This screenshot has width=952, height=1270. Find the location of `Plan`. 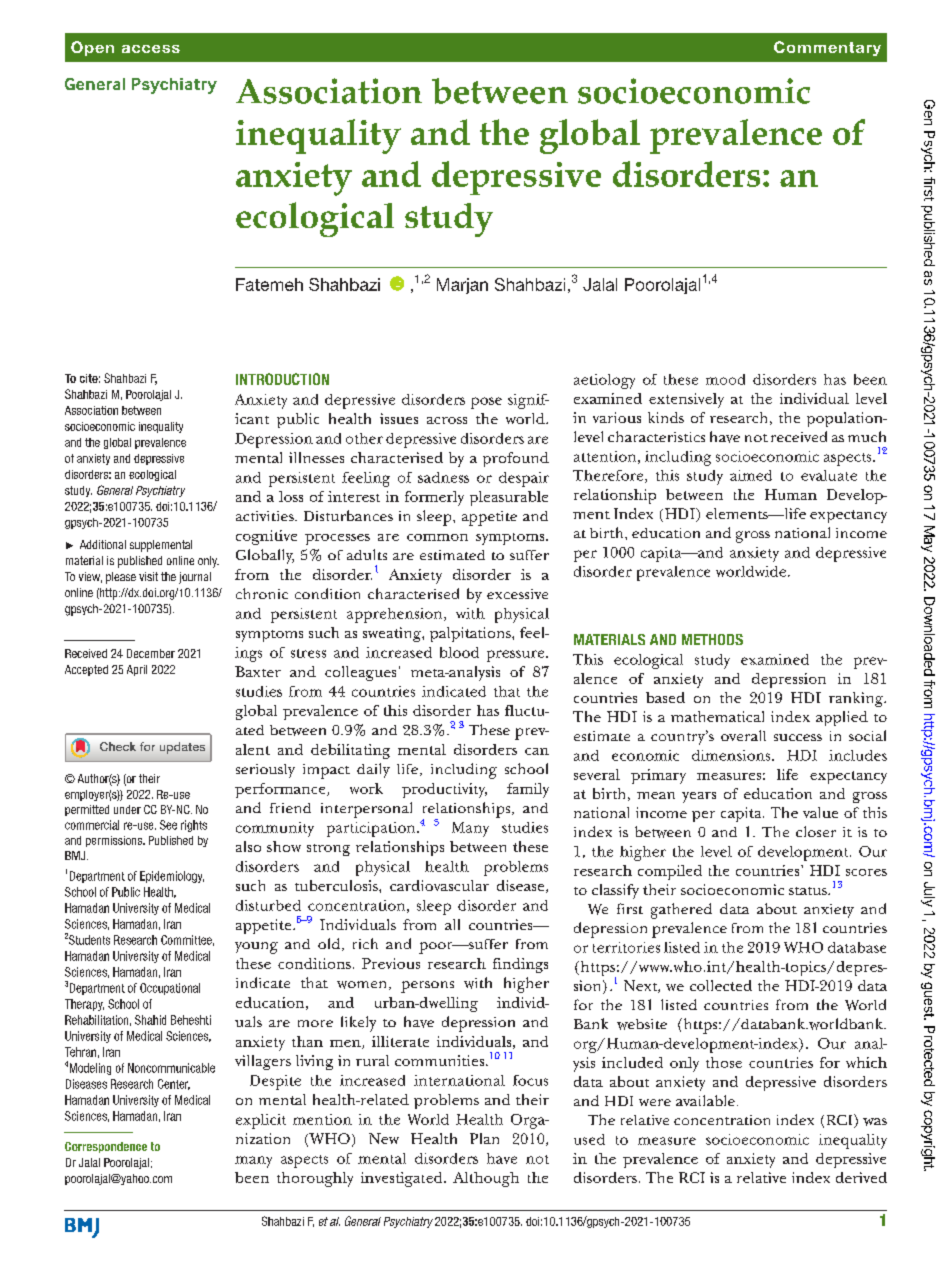

Plan is located at coordinates (484, 1138).
